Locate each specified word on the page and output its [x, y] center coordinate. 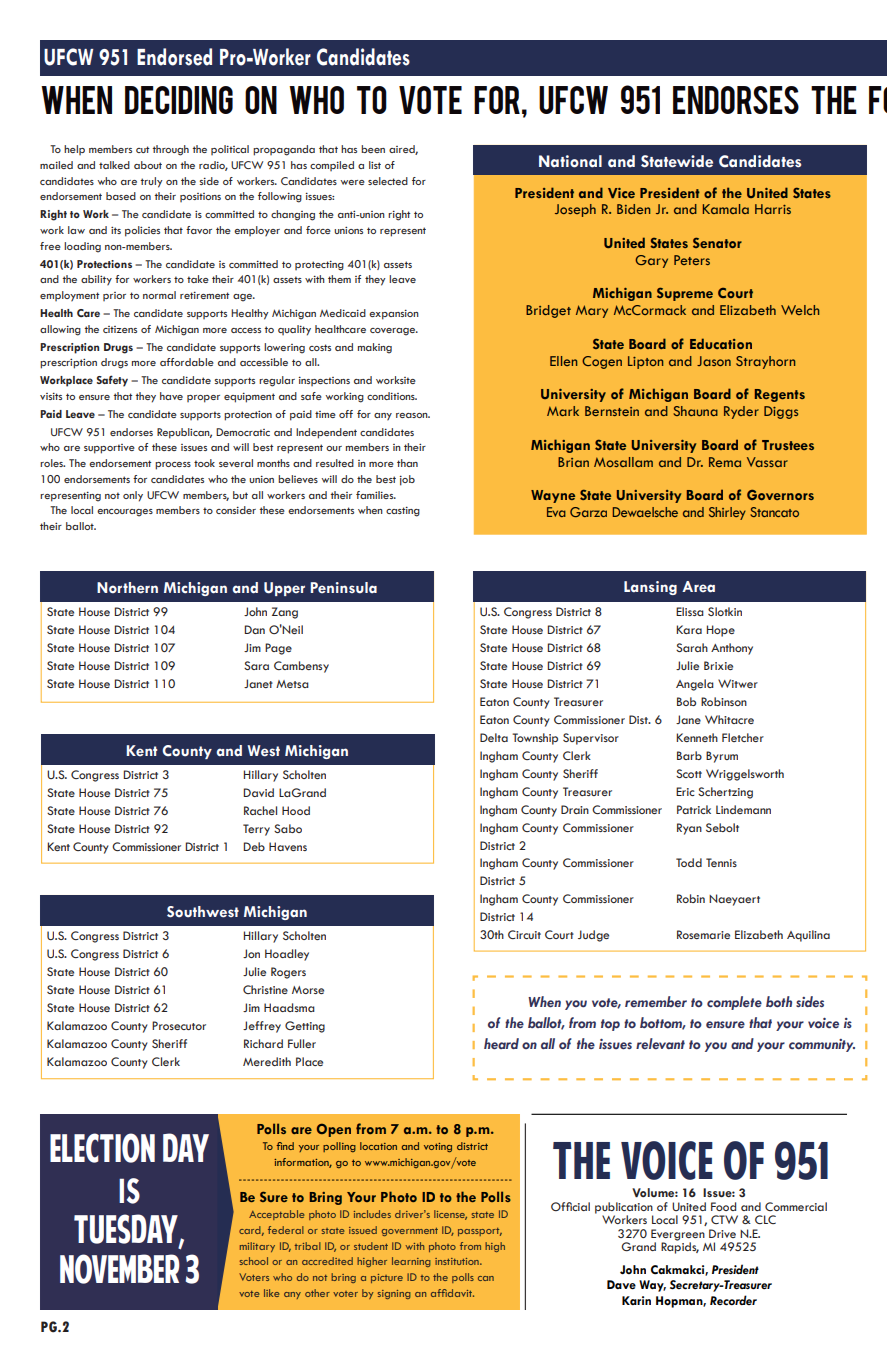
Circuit [524, 934]
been [373, 149]
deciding [179, 100]
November [120, 1269]
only [133, 496]
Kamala [726, 209]
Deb [254, 846]
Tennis [721, 862]
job [407, 480]
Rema [725, 462]
